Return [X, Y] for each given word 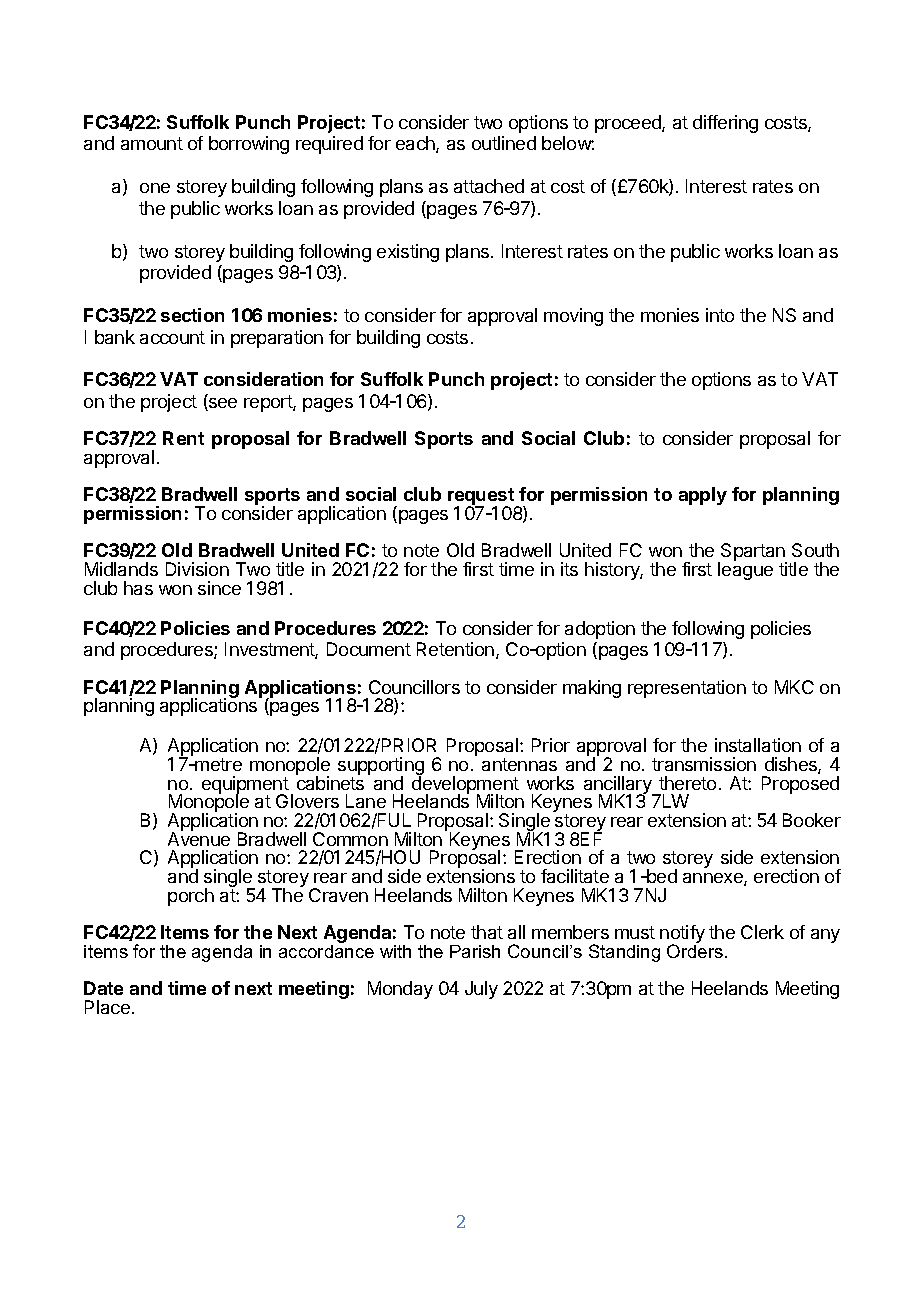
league [745, 571]
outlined [504, 143]
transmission [704, 764]
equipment [245, 786]
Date [103, 988]
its [569, 569]
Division [197, 569]
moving [573, 317]
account [172, 337]
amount [152, 143]
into [720, 315]
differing [725, 124]
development [465, 785]
